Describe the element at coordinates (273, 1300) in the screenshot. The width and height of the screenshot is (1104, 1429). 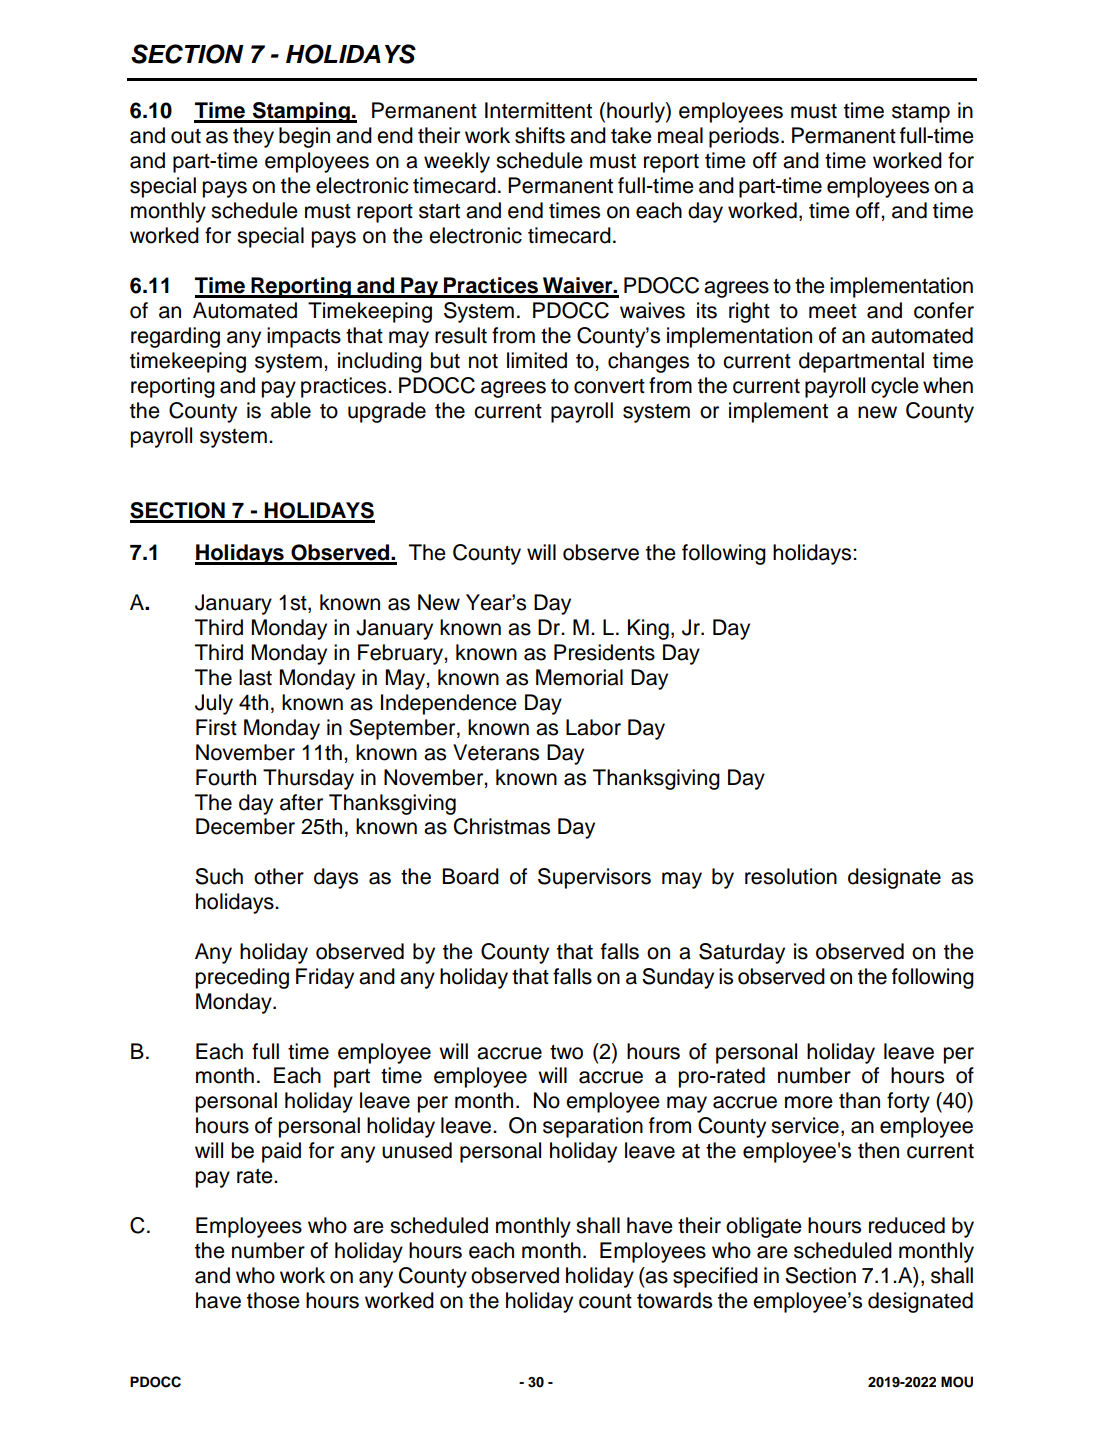
I see `those` at that location.
